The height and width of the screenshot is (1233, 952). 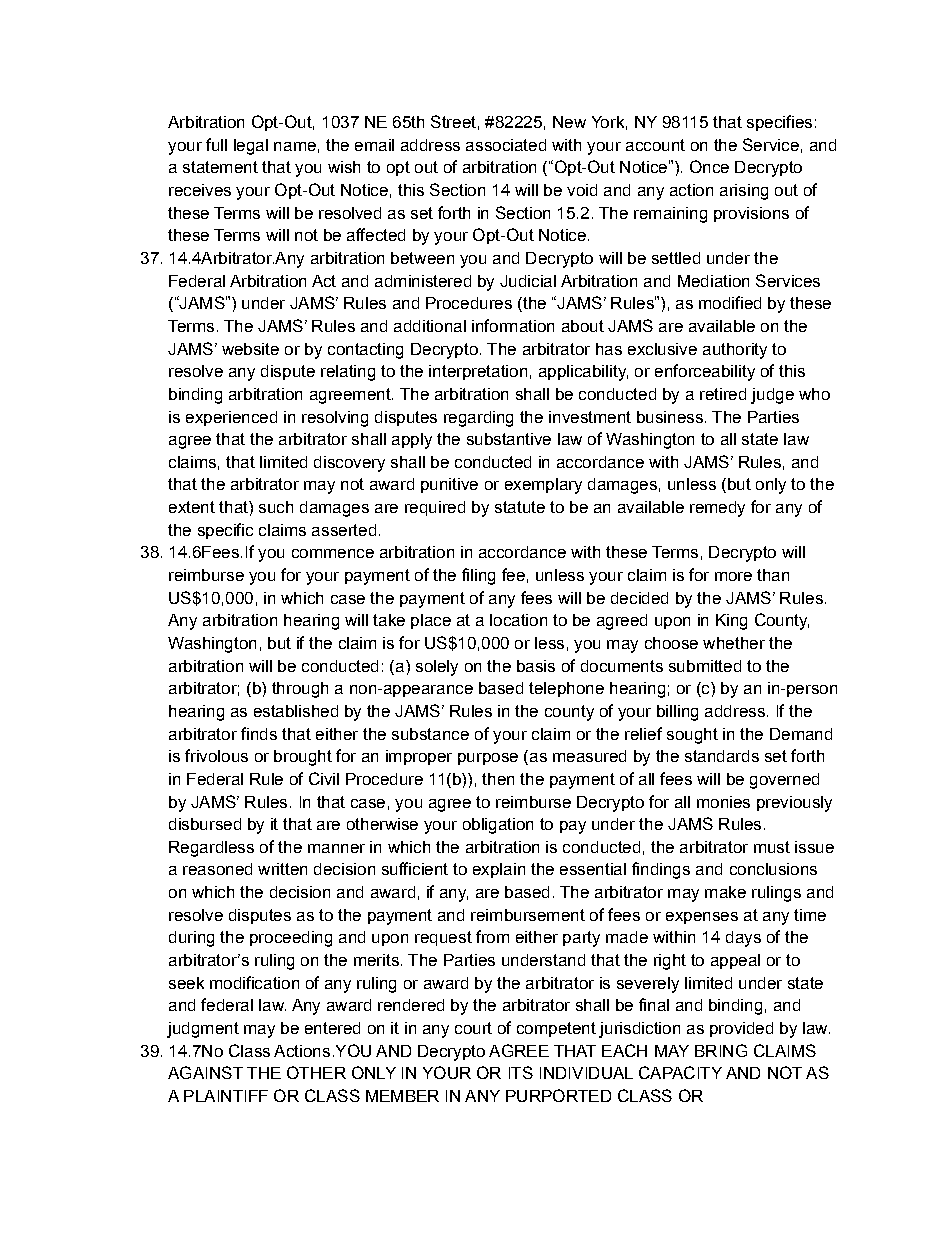 I want to click on website, so click(x=250, y=349).
